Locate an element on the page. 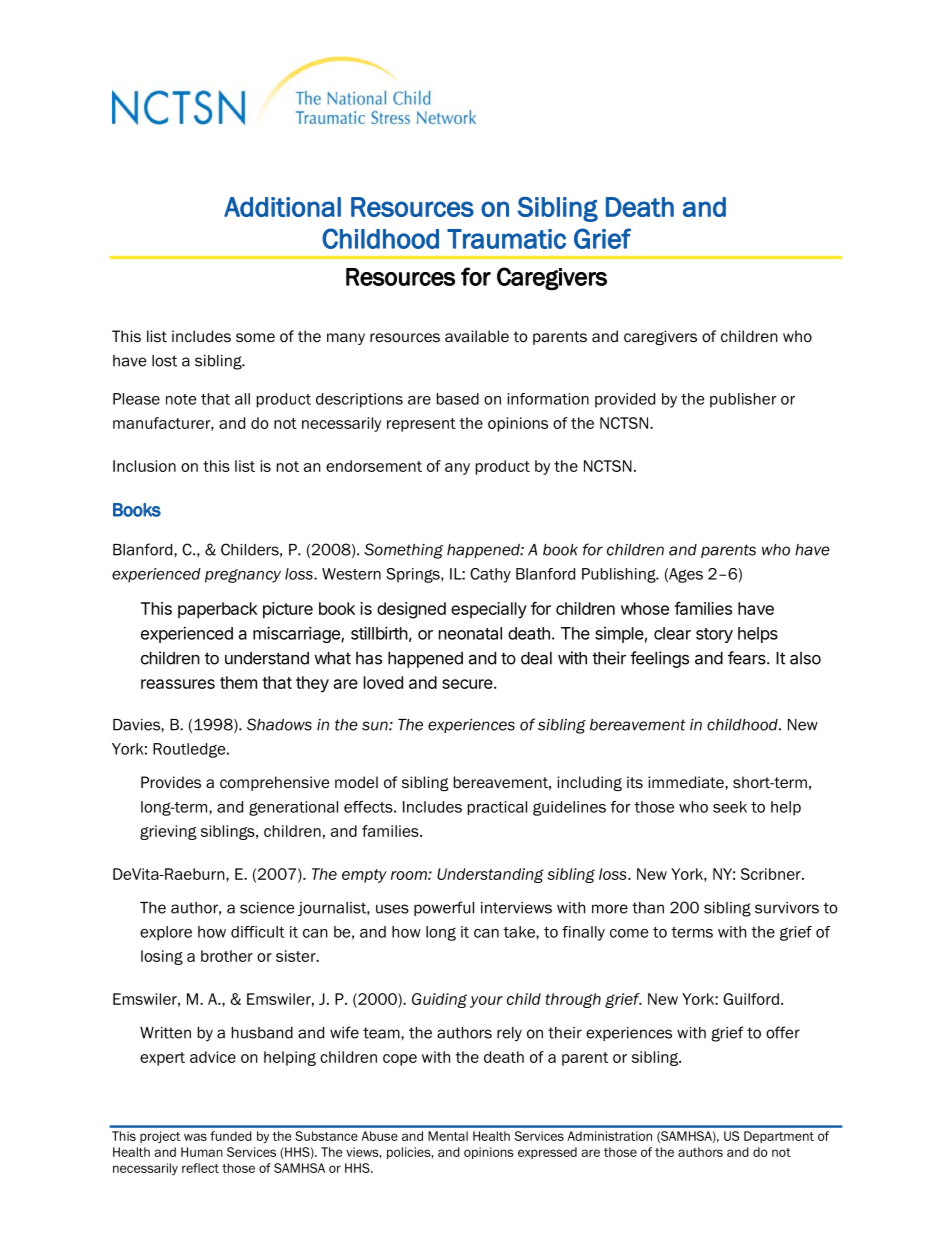  publisher is located at coordinates (743, 400).
